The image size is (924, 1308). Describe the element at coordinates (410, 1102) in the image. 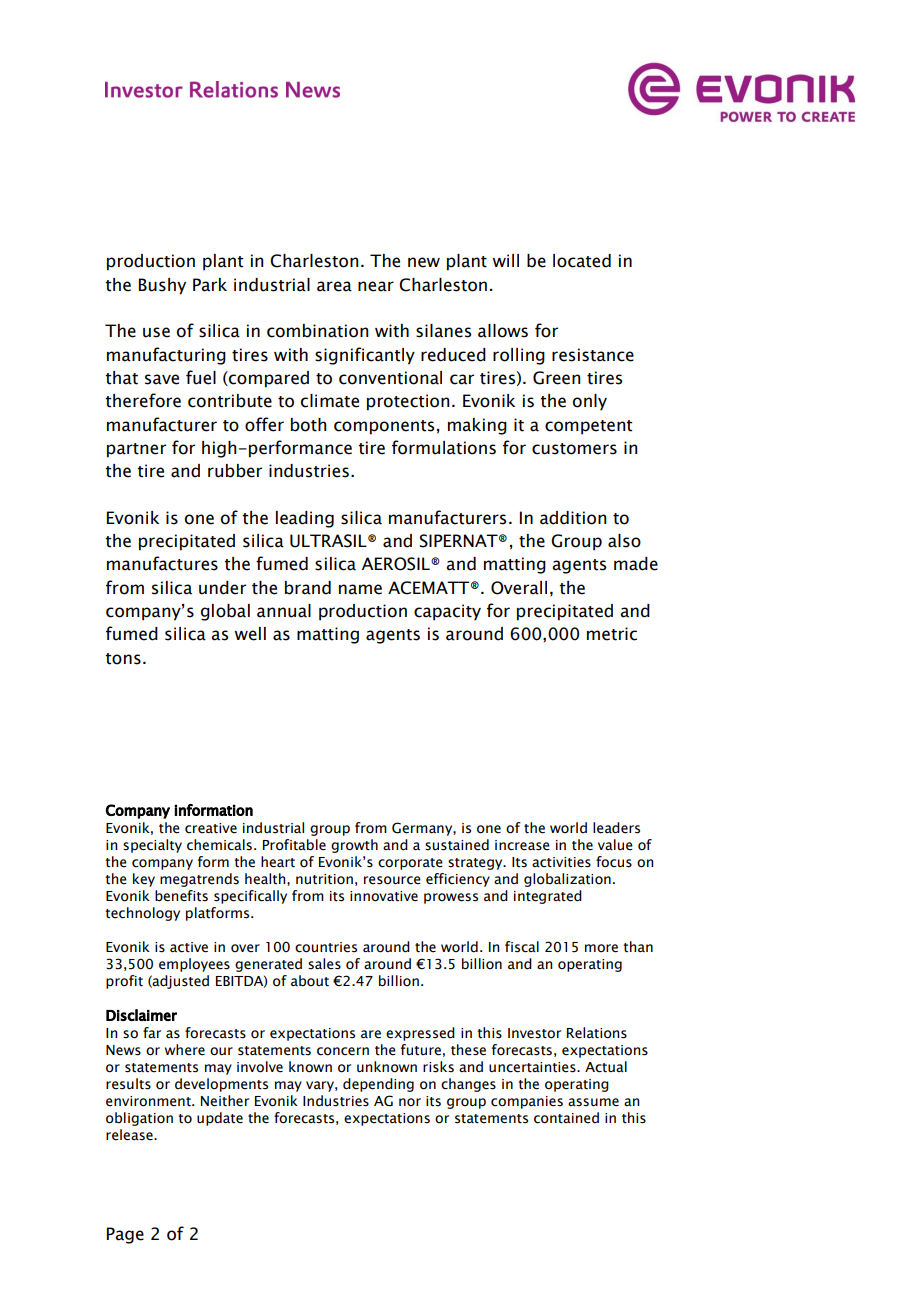

I see `nor` at that location.
